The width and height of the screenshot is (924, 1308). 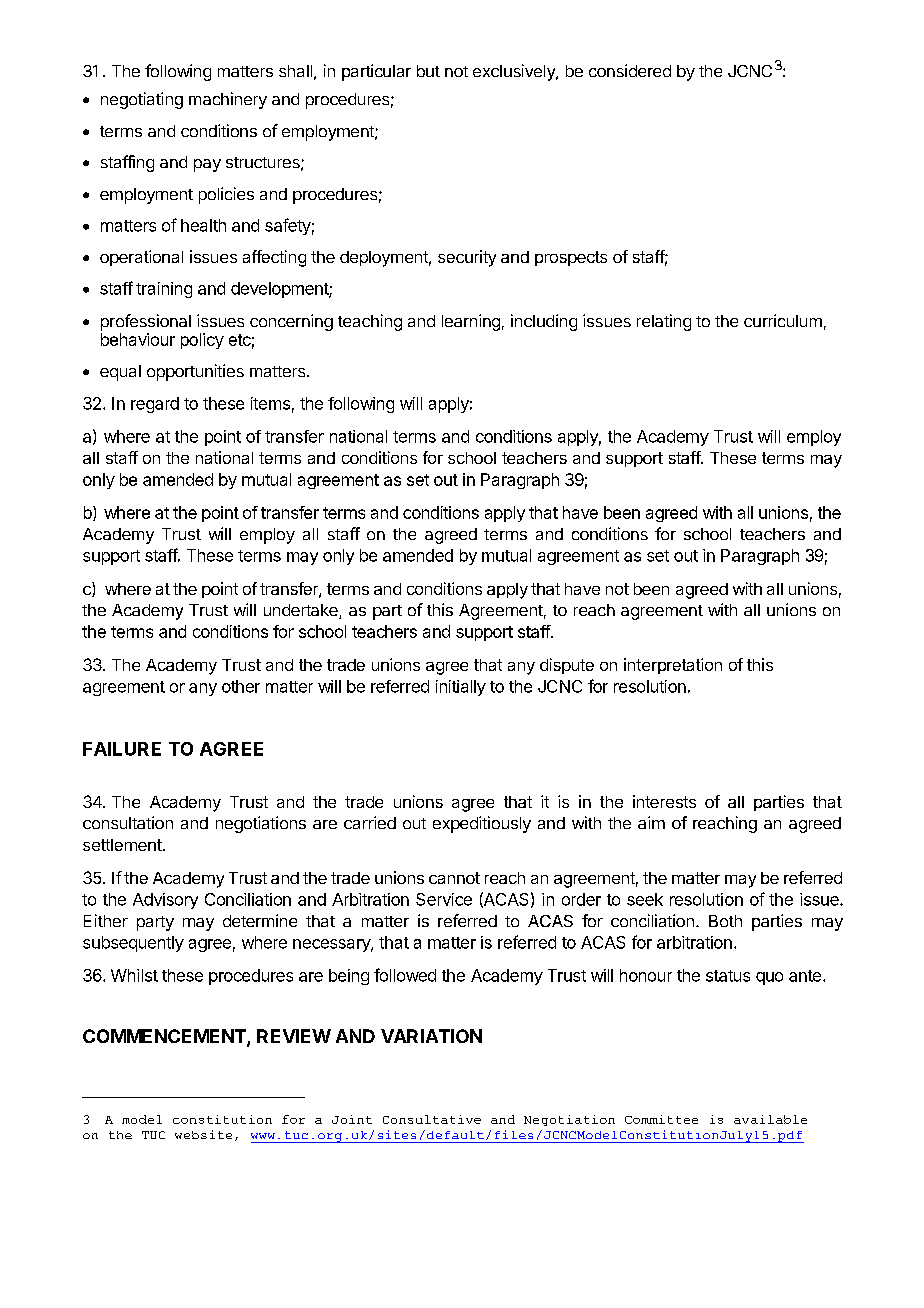 I want to click on but, so click(x=428, y=71).
